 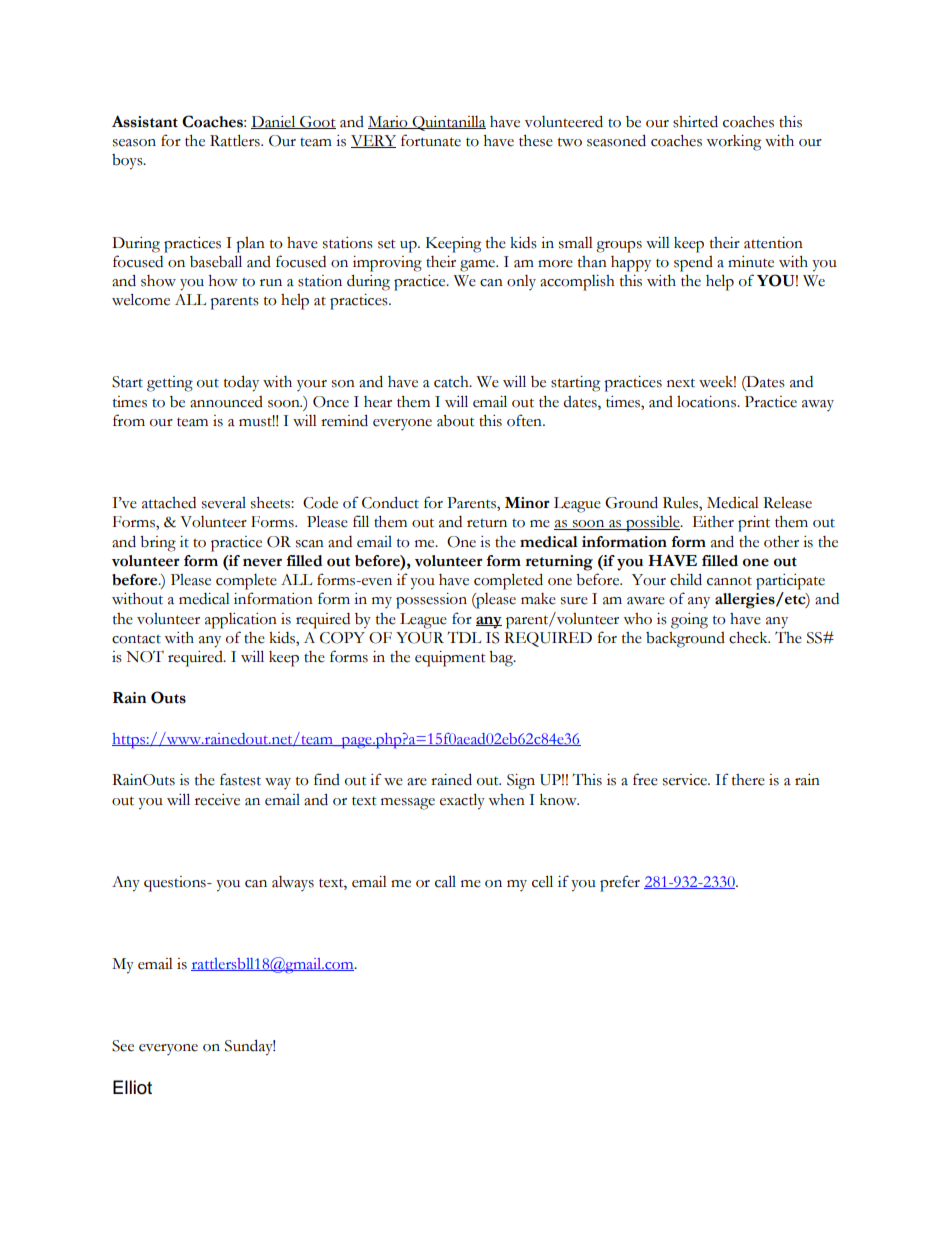 What do you see at coordinates (240, 779) in the document?
I see `fastest` at bounding box center [240, 779].
